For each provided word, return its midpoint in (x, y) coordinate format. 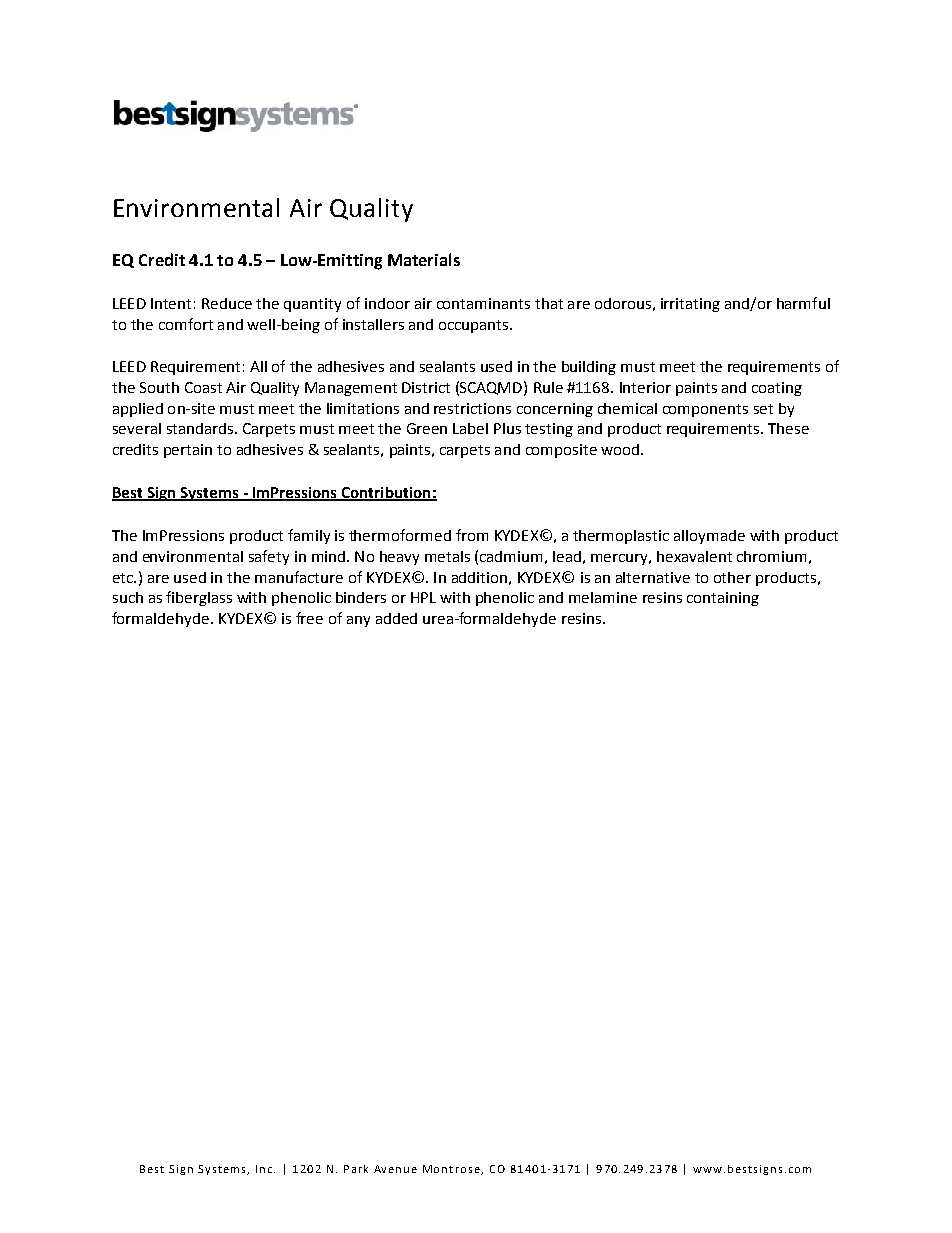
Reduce (227, 303)
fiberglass (199, 598)
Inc (265, 1169)
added (396, 618)
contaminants (483, 303)
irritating (690, 305)
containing (723, 599)
